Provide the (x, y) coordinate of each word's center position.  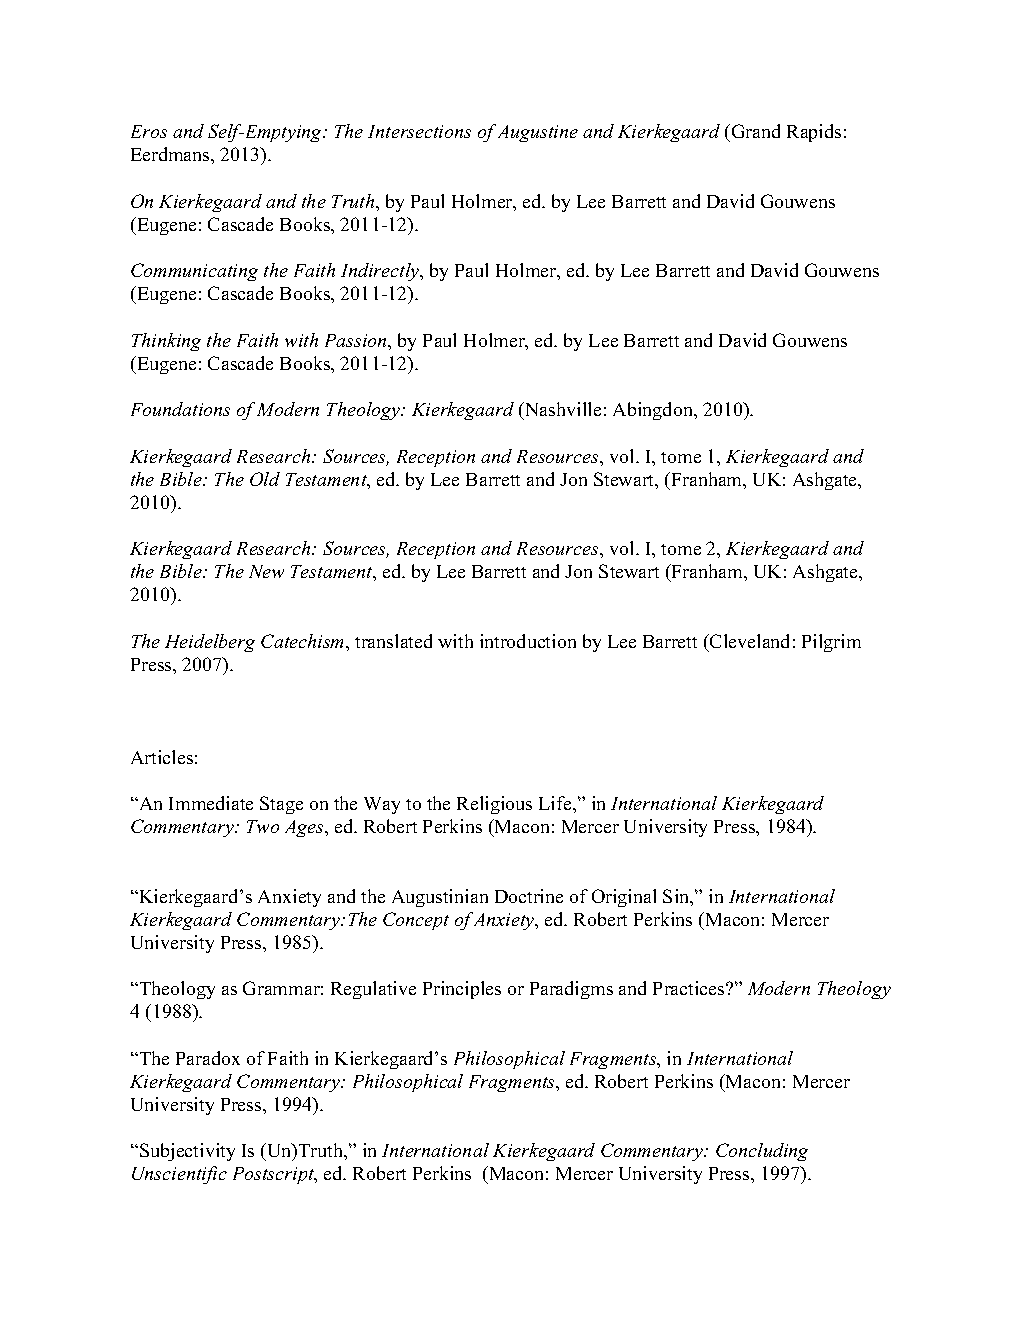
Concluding (762, 1152)
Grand (756, 131)
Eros (149, 131)
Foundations (180, 409)
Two (263, 826)
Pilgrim (831, 643)
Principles (462, 990)
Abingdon (654, 411)
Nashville (562, 409)
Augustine (538, 133)
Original (624, 898)
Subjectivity (187, 1152)
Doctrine (529, 896)
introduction (528, 641)
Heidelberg (210, 643)
